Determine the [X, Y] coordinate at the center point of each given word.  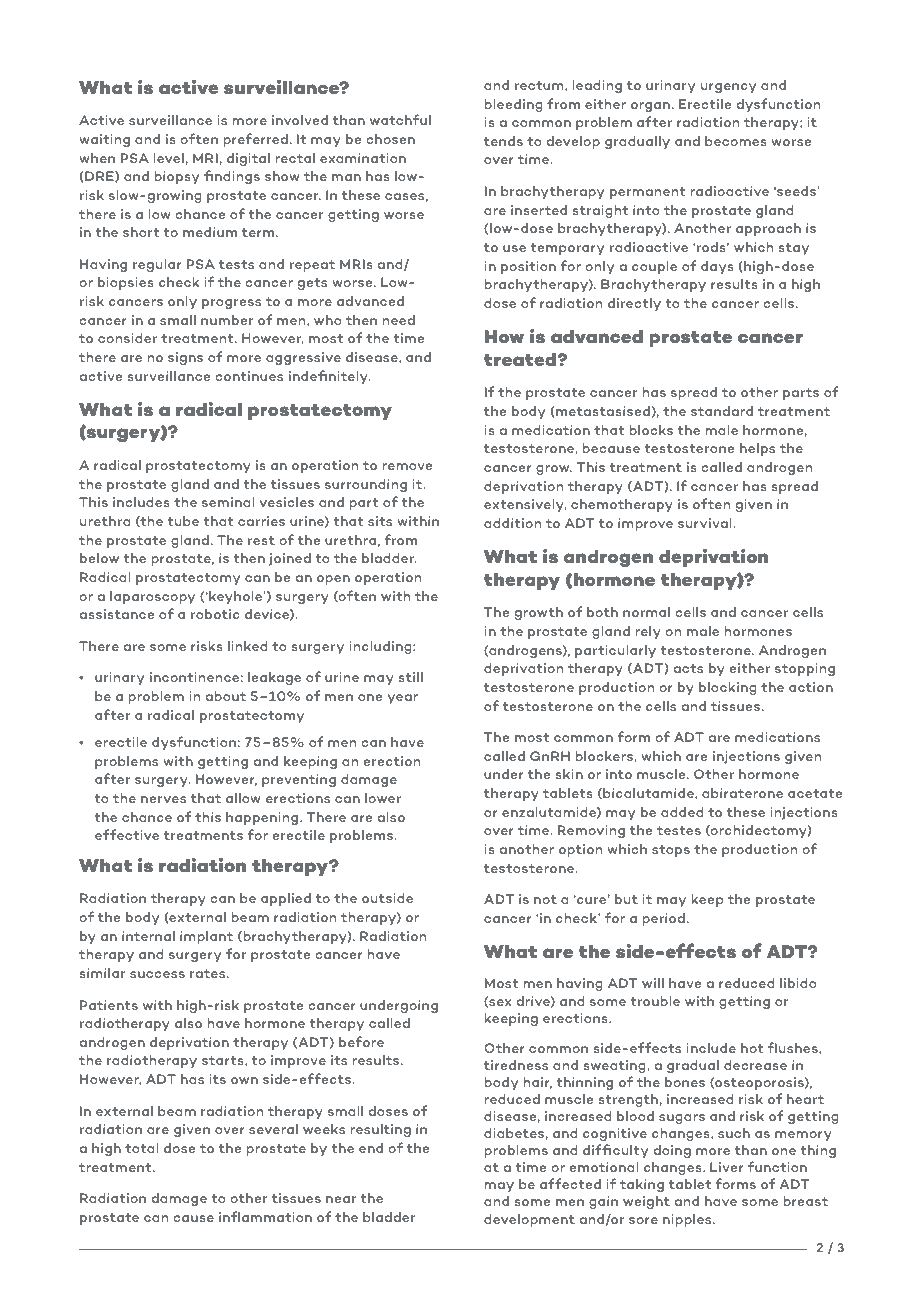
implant [206, 938]
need [398, 320]
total [142, 1148]
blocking [728, 688]
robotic [215, 614]
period [663, 920]
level [168, 158]
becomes [736, 141]
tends [503, 141]
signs [185, 358]
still [411, 677]
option [580, 851]
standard [722, 411]
